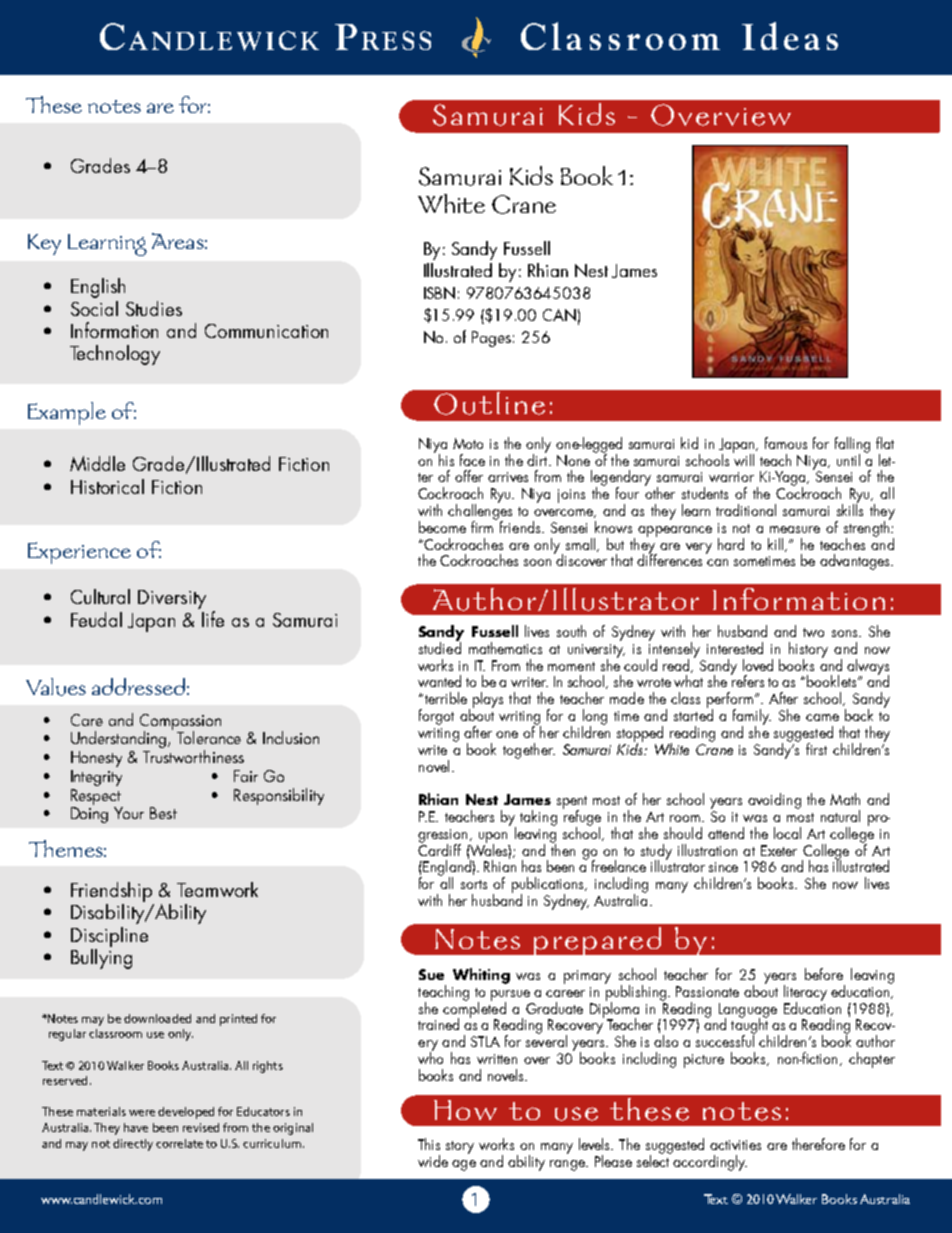 The image size is (952, 1233). I want to click on Teamwork, so click(217, 889).
